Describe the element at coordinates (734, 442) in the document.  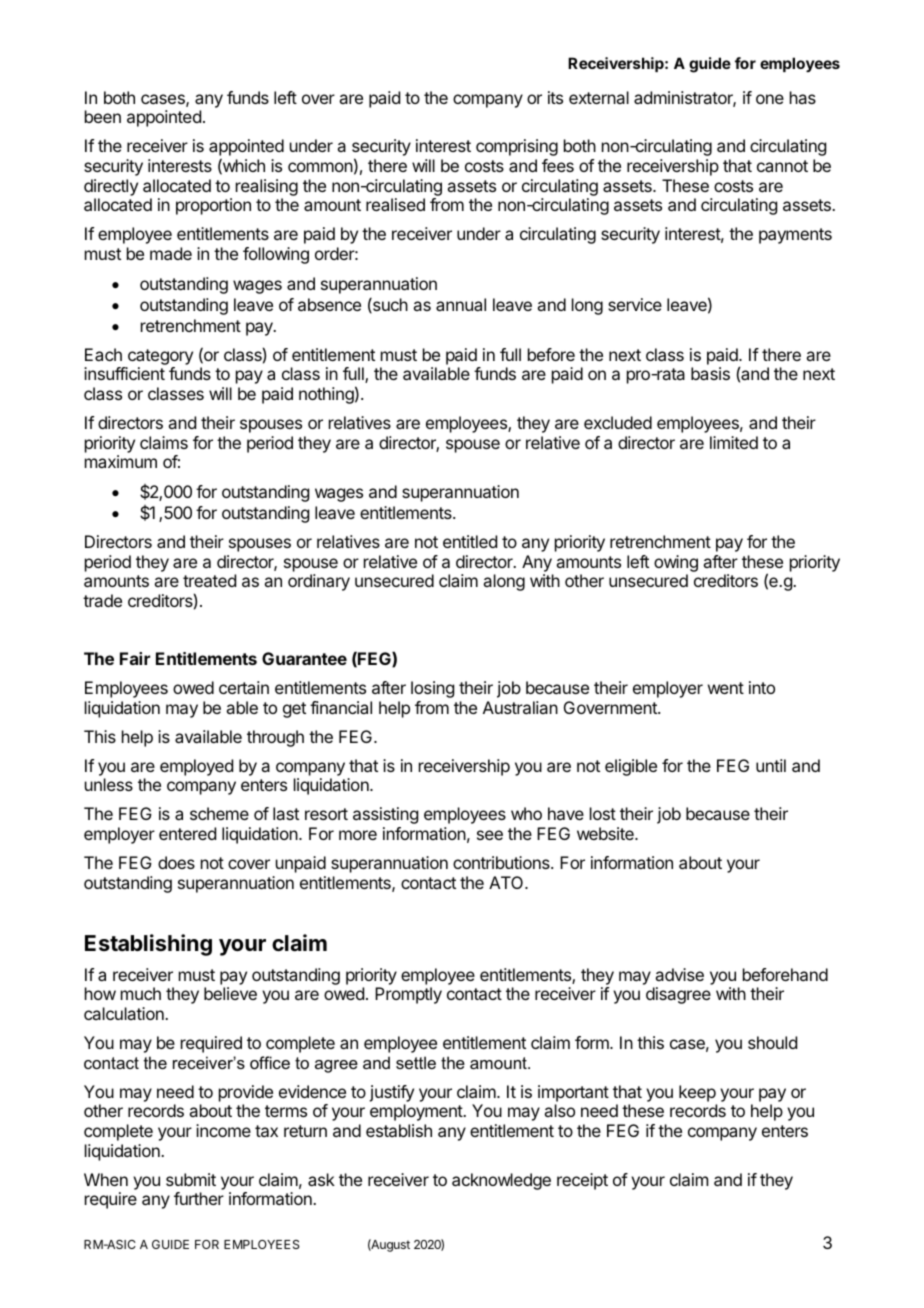
I see `limited` at that location.
